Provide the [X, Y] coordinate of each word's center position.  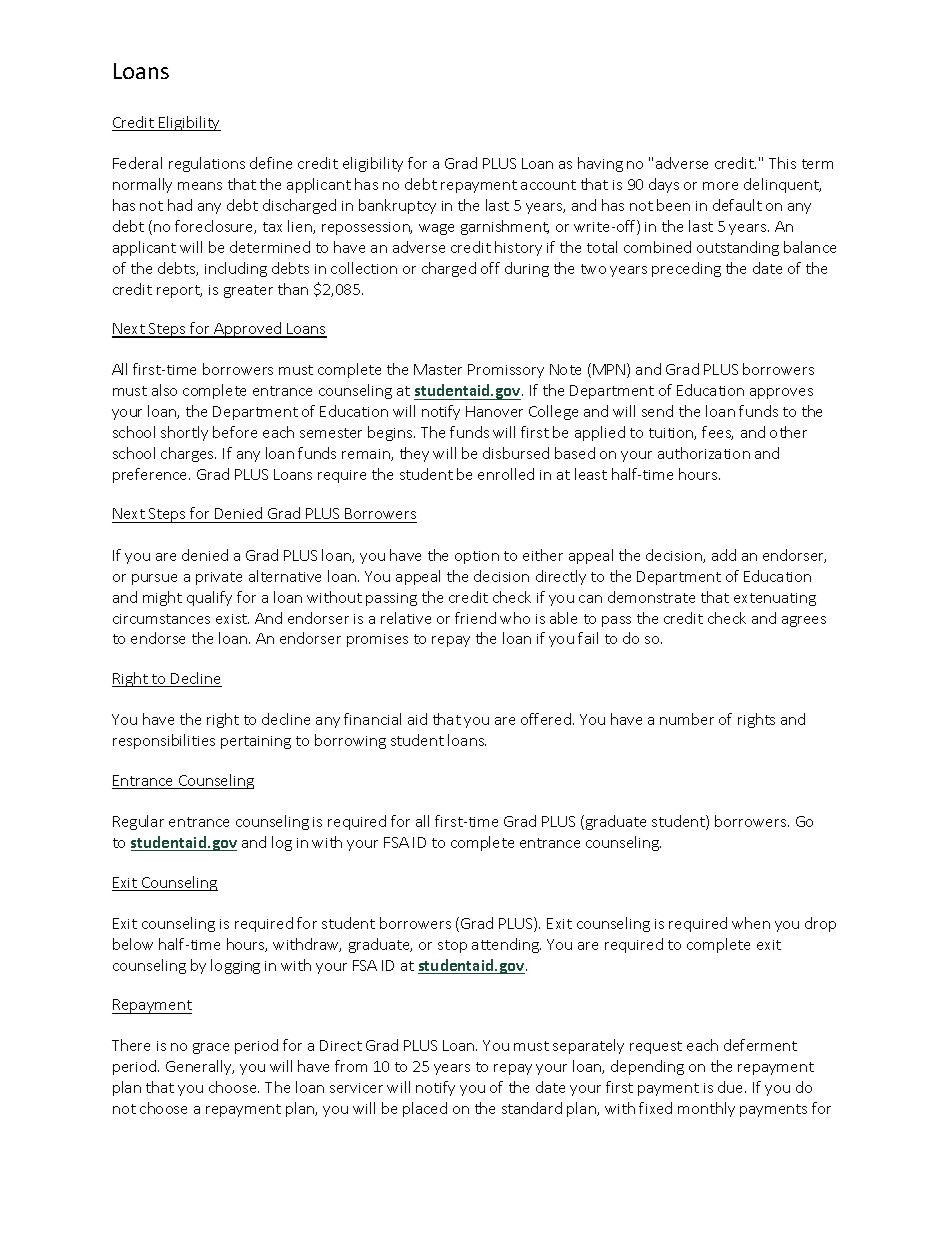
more [720, 186]
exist [232, 619]
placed [425, 1109]
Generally [200, 1067]
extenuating [775, 599]
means [200, 186]
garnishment [505, 227]
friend [475, 618]
